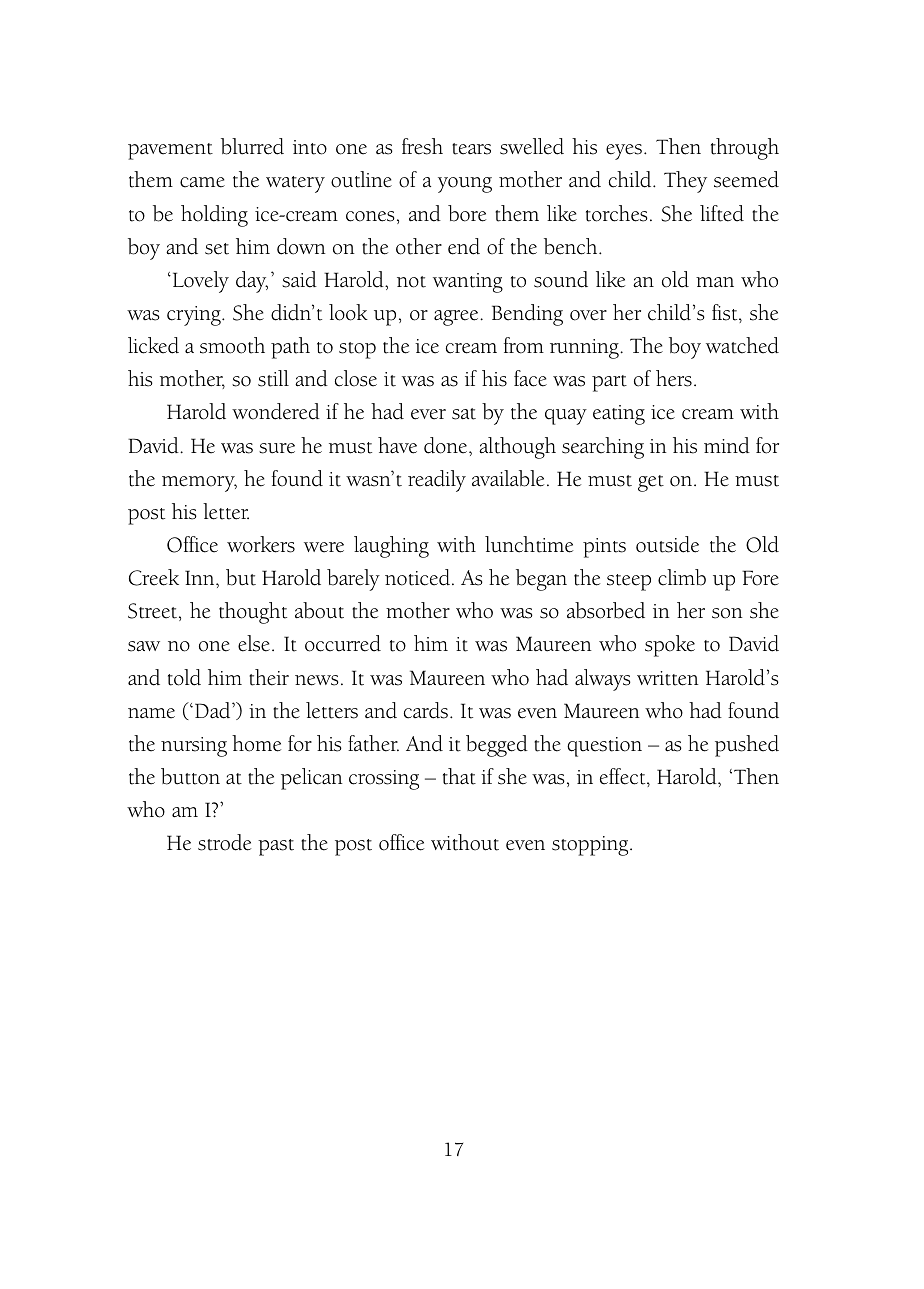 The image size is (924, 1289). I want to click on fist, so click(726, 313).
